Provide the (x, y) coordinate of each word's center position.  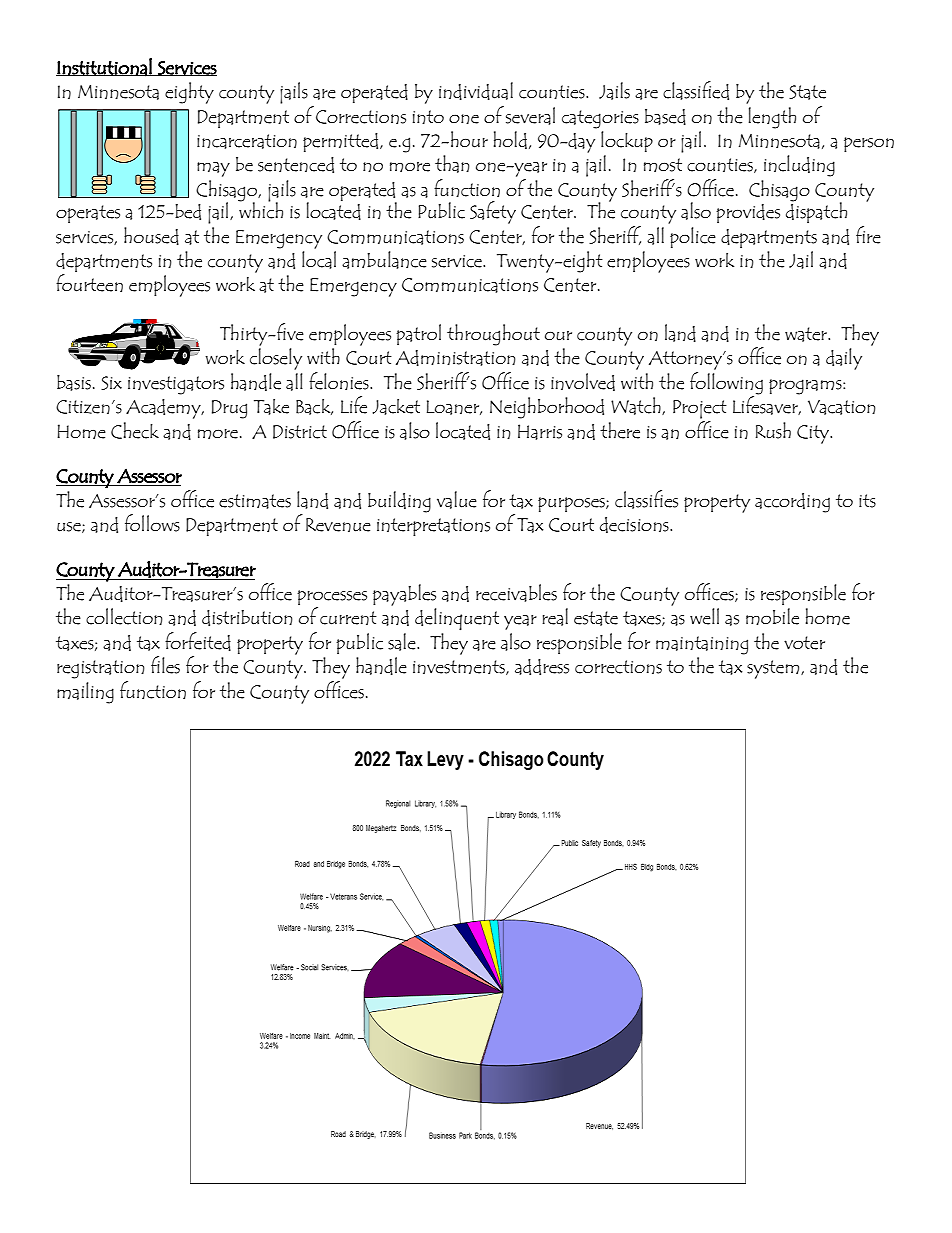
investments (460, 667)
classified (696, 90)
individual (476, 91)
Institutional (105, 67)
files (165, 665)
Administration (456, 358)
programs (806, 387)
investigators (176, 385)
